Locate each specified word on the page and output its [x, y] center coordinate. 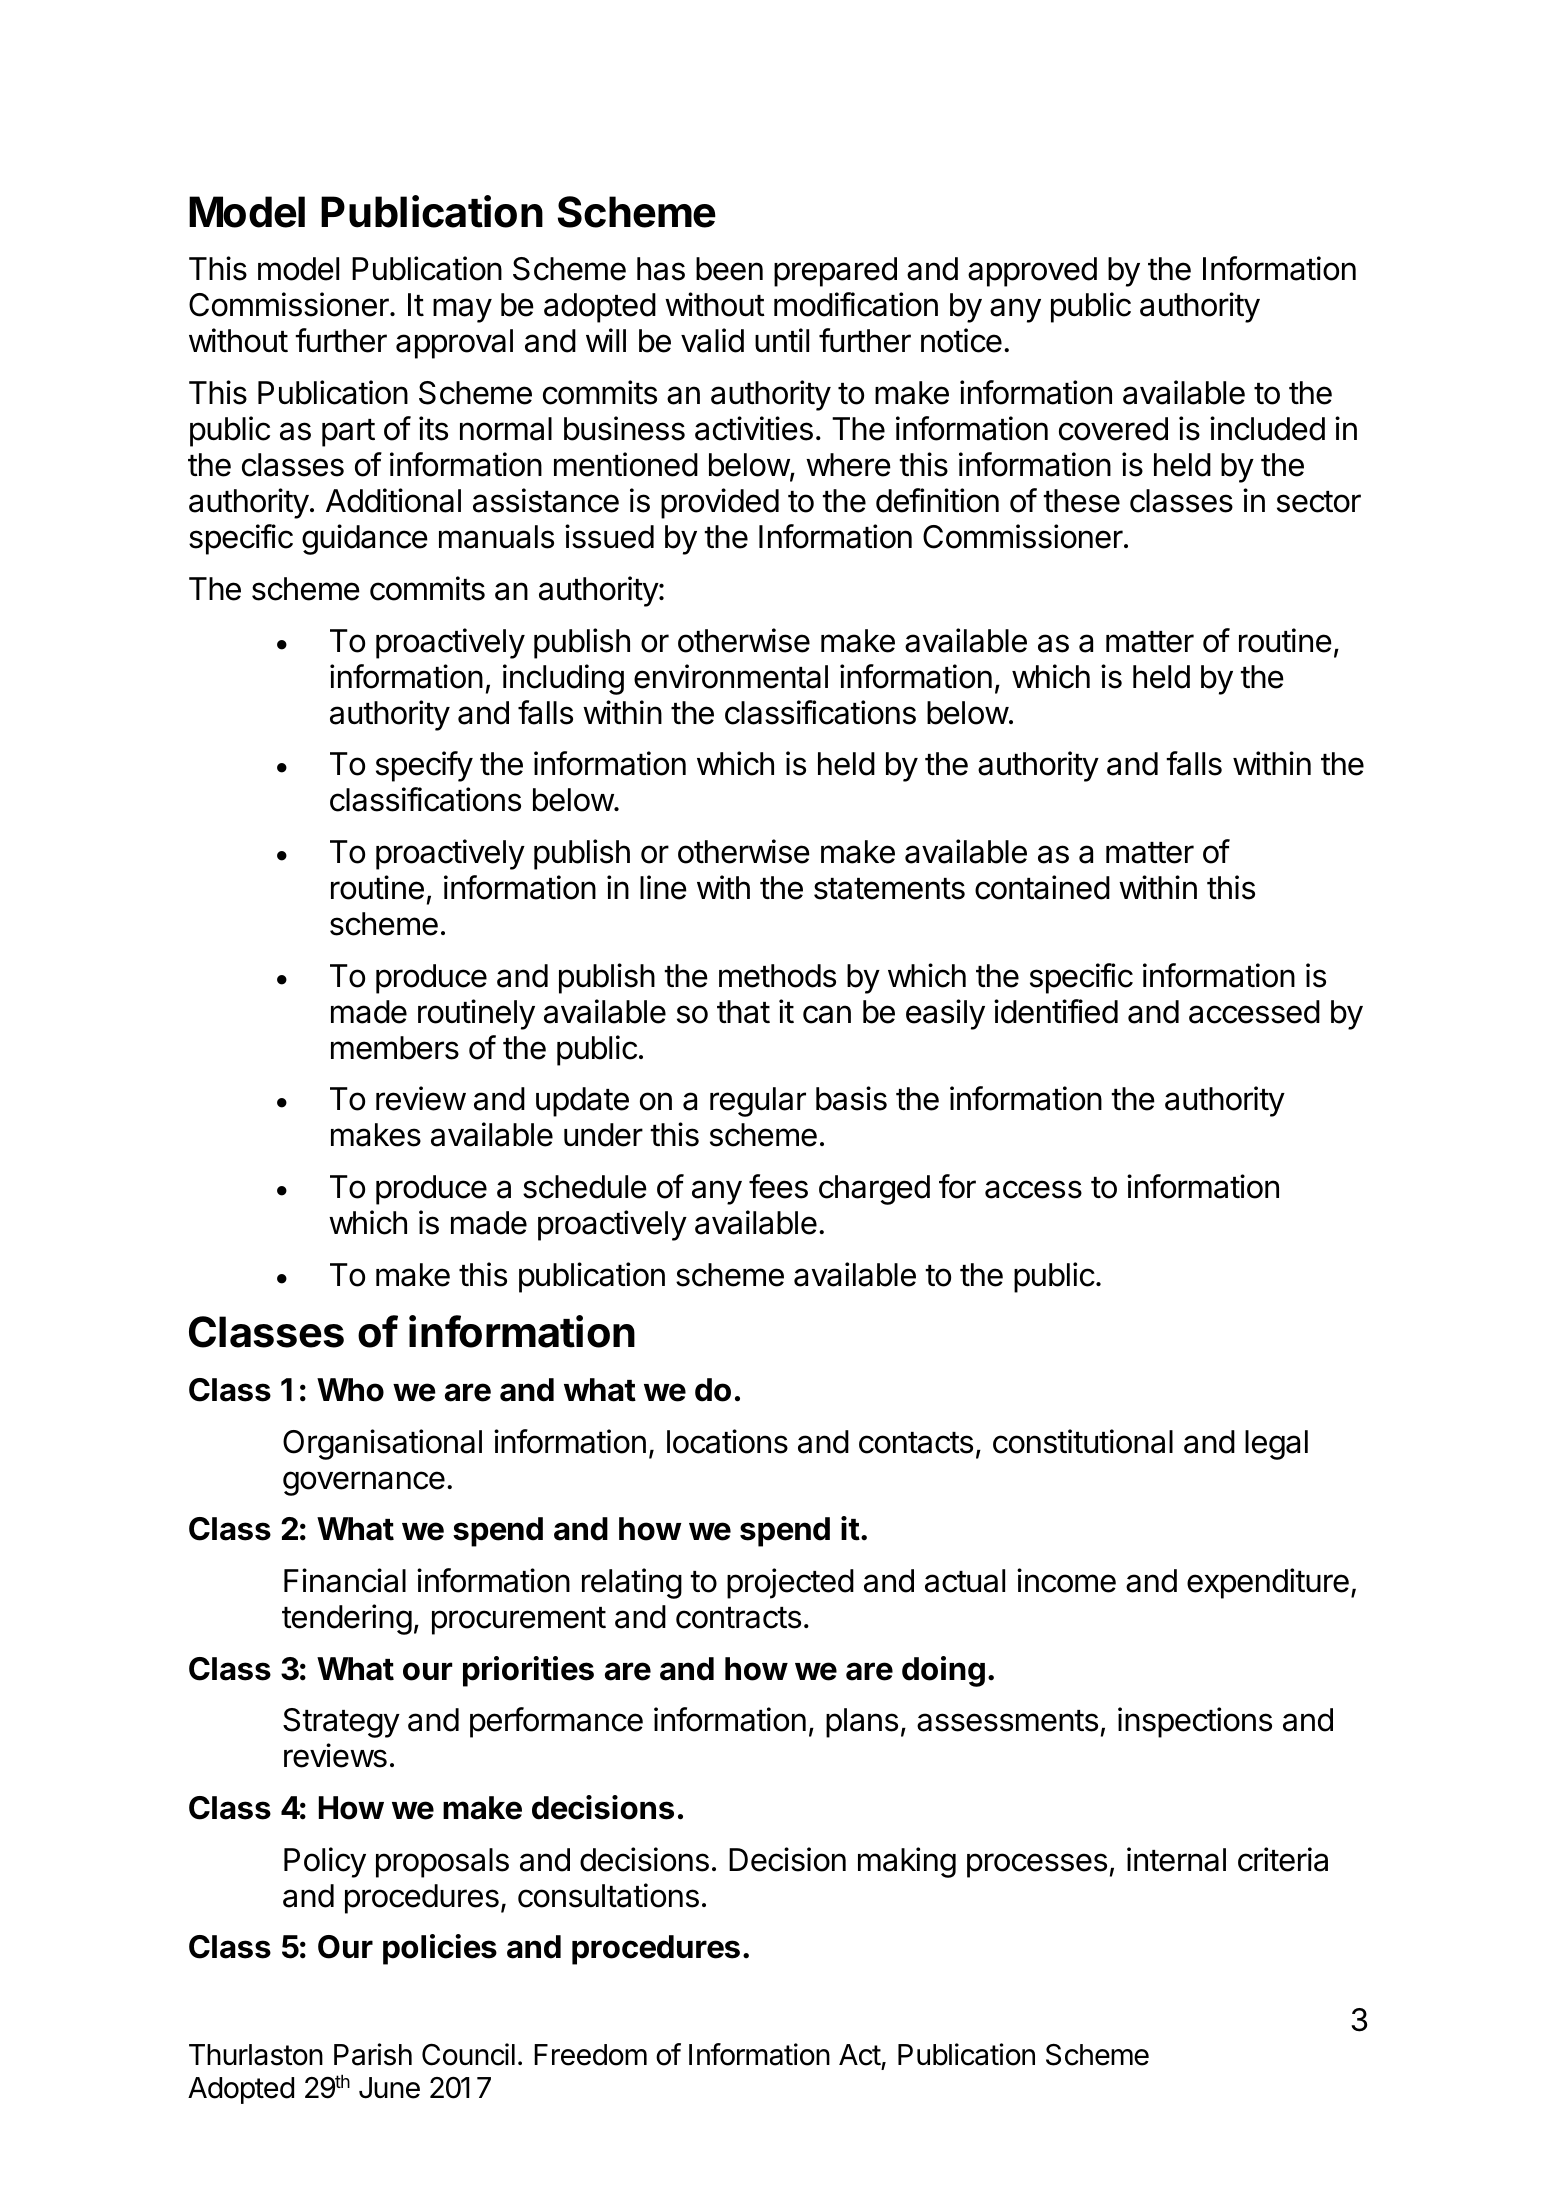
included [1267, 428]
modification [856, 304]
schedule [585, 1187]
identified [1056, 1011]
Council [468, 2054]
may [462, 310]
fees [778, 1186]
